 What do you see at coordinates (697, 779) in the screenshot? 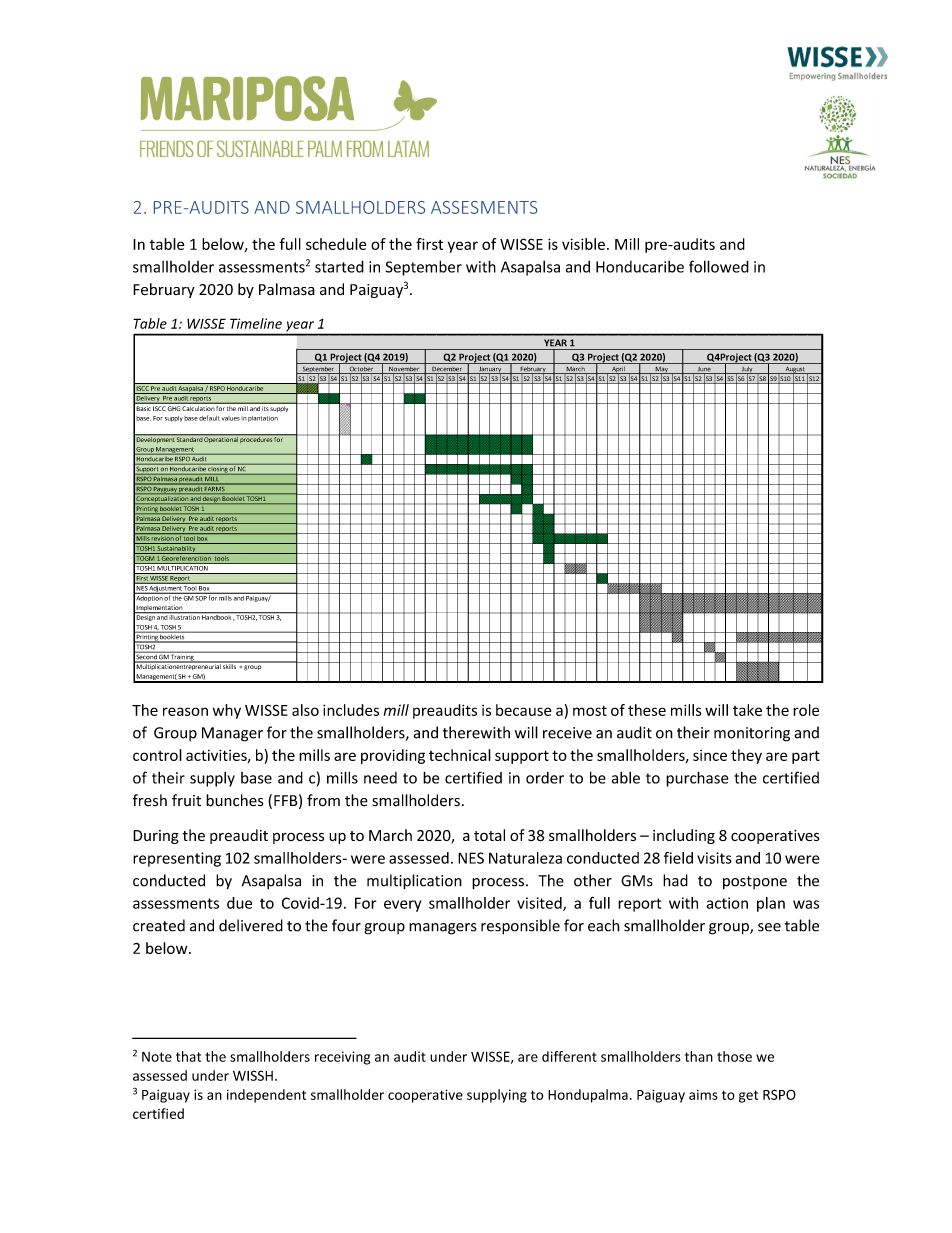
I see `purchase` at bounding box center [697, 779].
